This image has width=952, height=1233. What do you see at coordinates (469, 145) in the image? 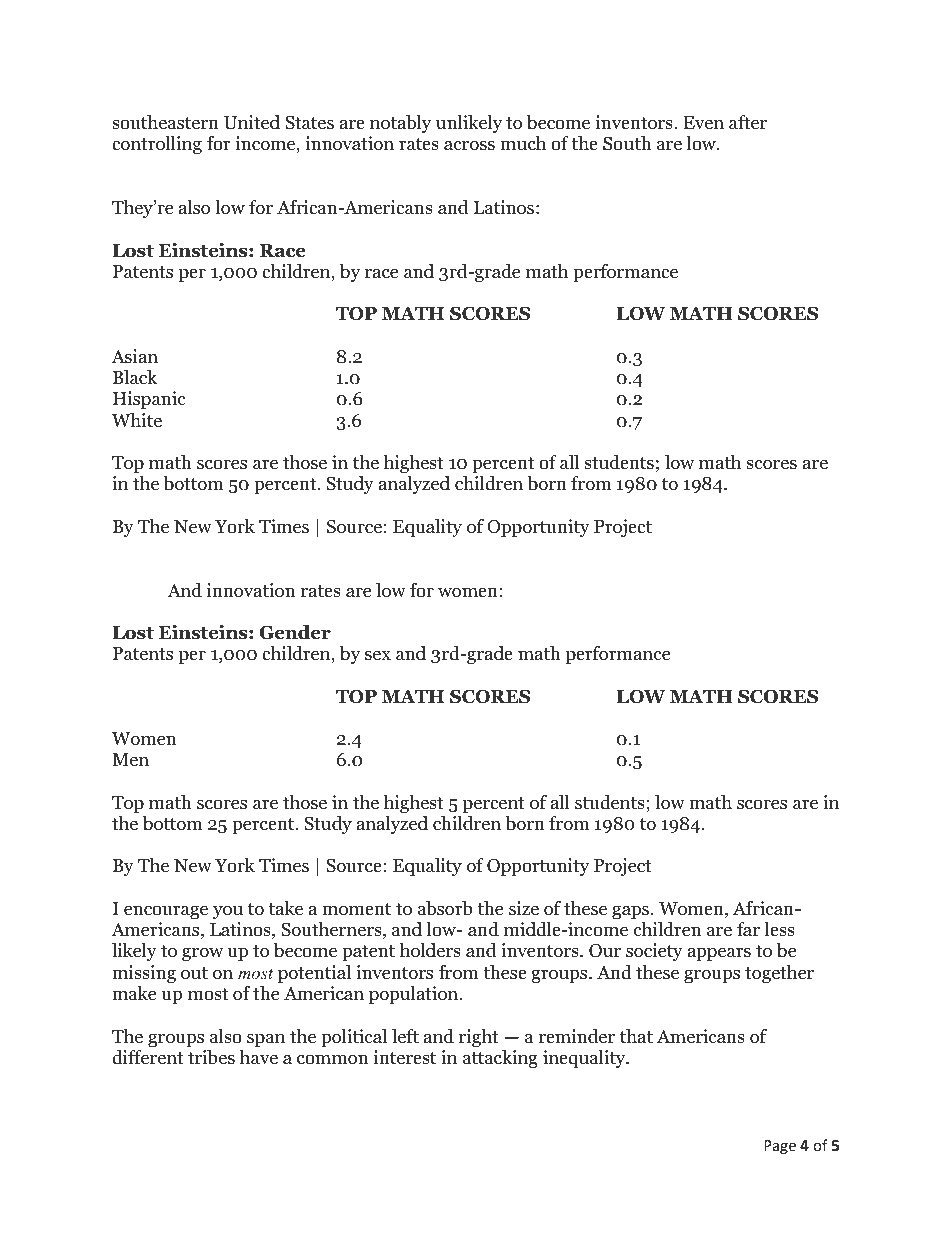
I see `across` at bounding box center [469, 145].
